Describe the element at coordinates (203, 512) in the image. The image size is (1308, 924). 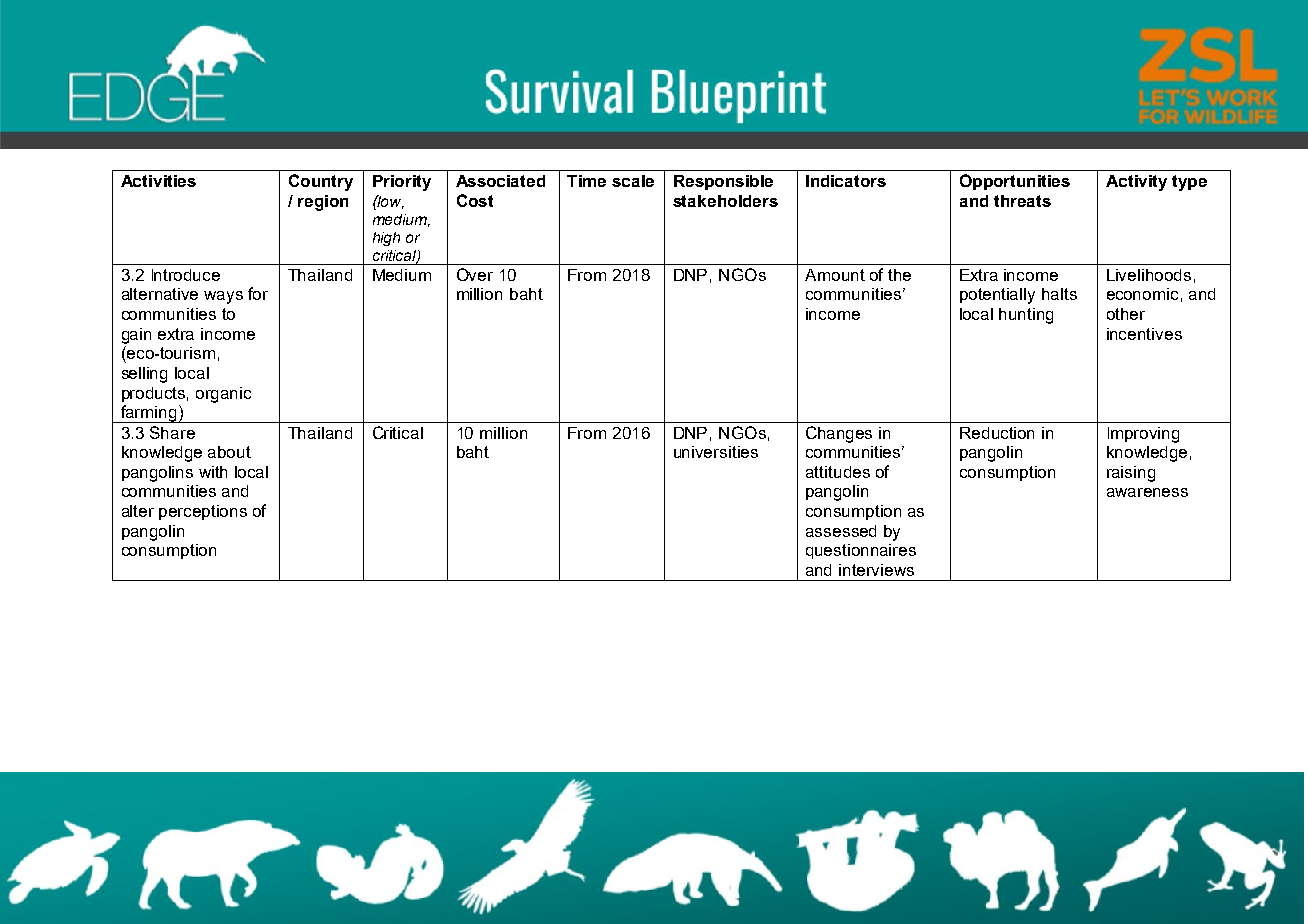
I see `perceptions` at that location.
